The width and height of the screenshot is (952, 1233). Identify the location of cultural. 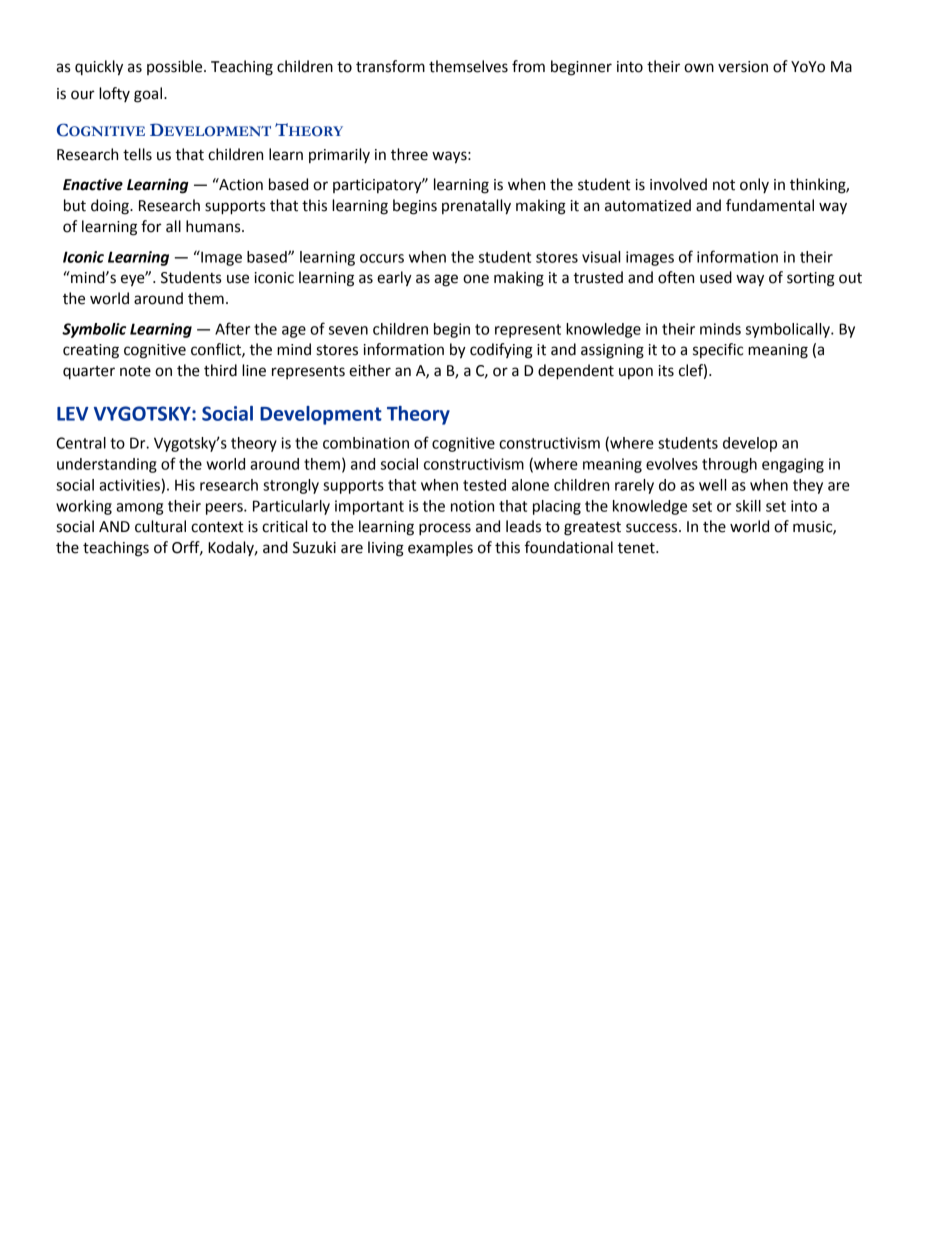
(160, 526).
